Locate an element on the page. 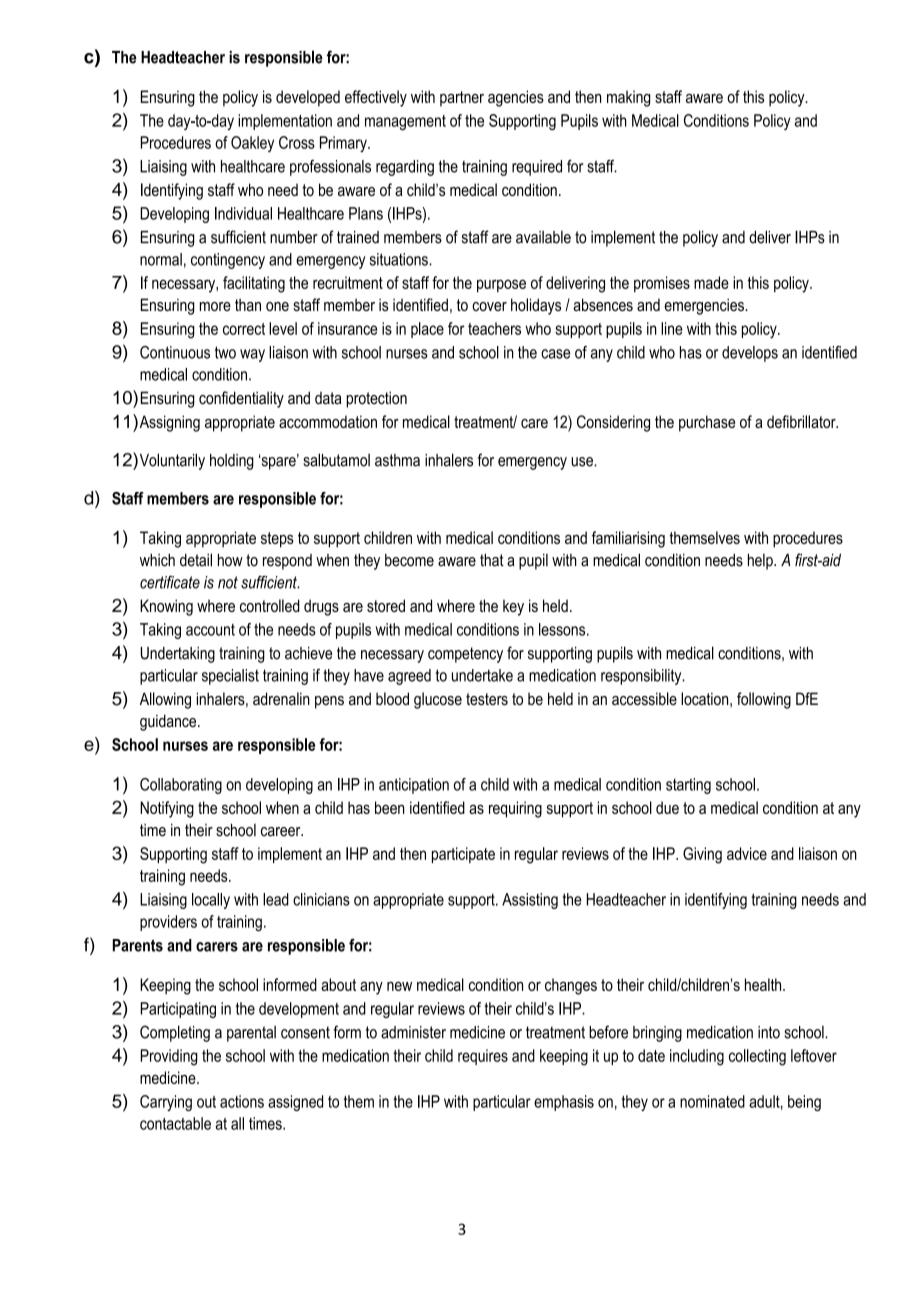  asthma is located at coordinates (397, 460).
